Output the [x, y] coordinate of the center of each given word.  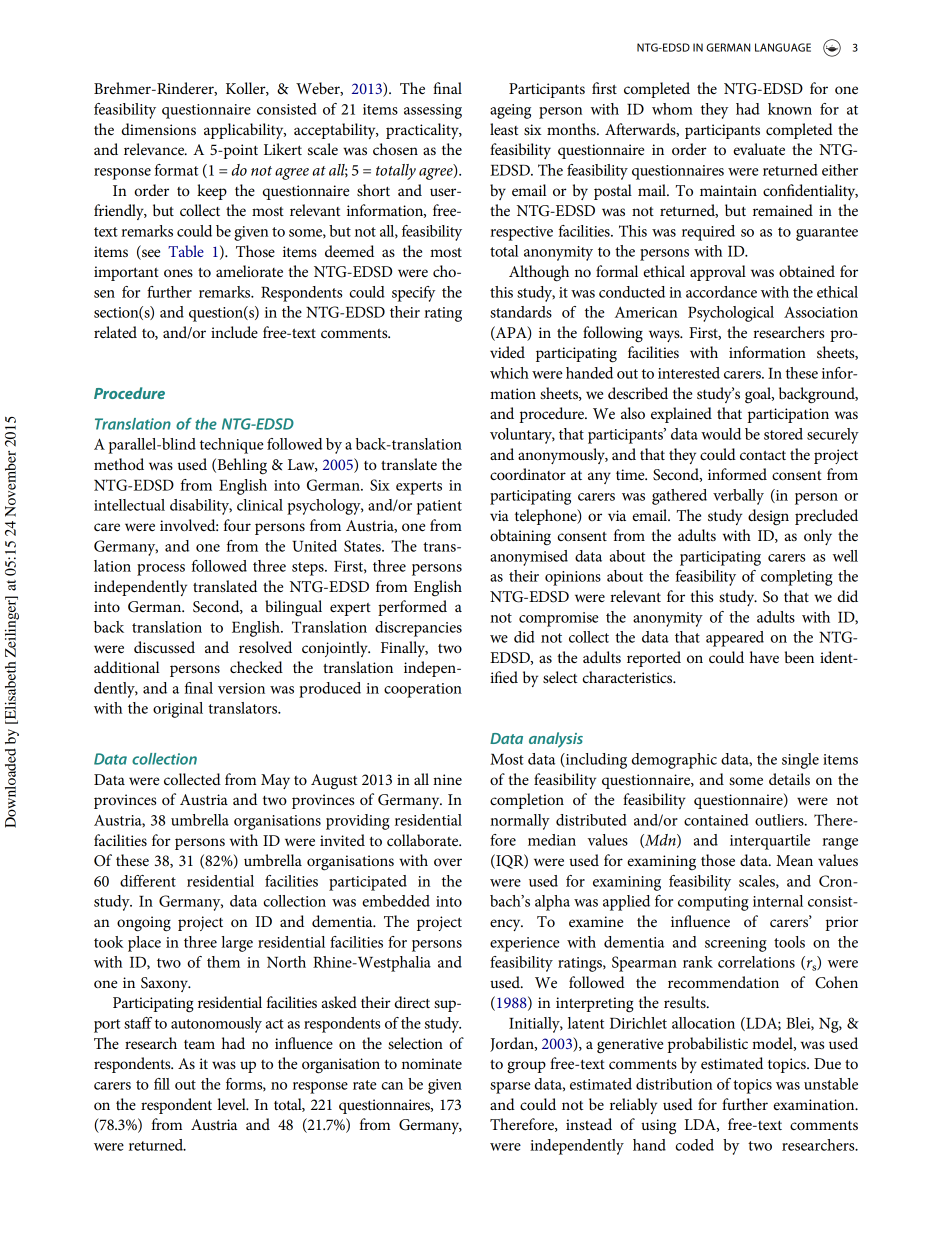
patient [439, 507]
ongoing [144, 924]
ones [178, 273]
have [764, 657]
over [448, 862]
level [232, 1104]
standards [521, 312]
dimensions [158, 129]
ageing [510, 111]
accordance [721, 292]
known [790, 109]
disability [201, 507]
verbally [738, 497]
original [178, 710]
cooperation [423, 690]
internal [778, 901]
